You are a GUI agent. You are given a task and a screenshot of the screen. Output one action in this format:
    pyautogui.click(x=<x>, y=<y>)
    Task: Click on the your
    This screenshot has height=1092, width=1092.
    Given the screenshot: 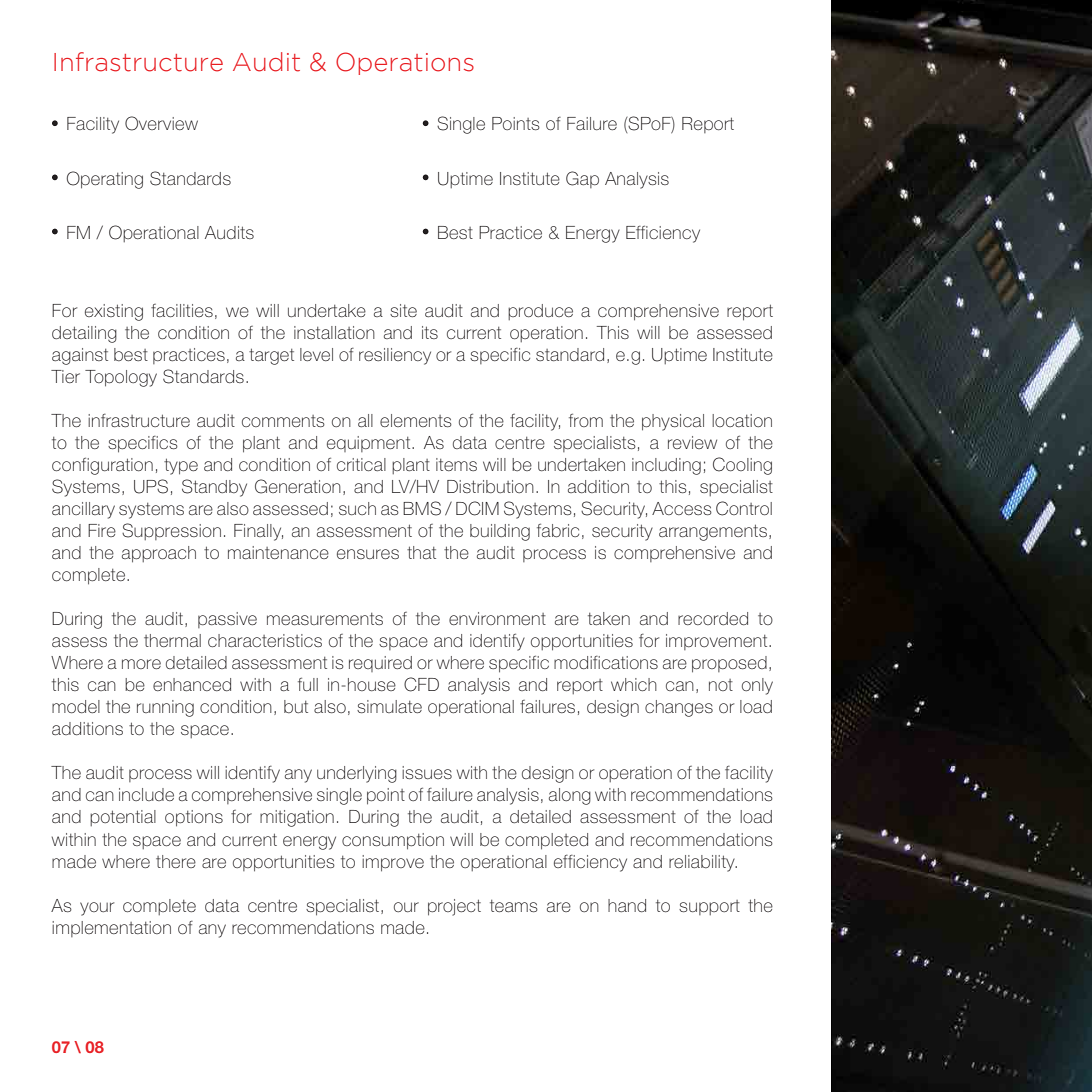 What is the action you would take?
    pyautogui.click(x=97, y=909)
